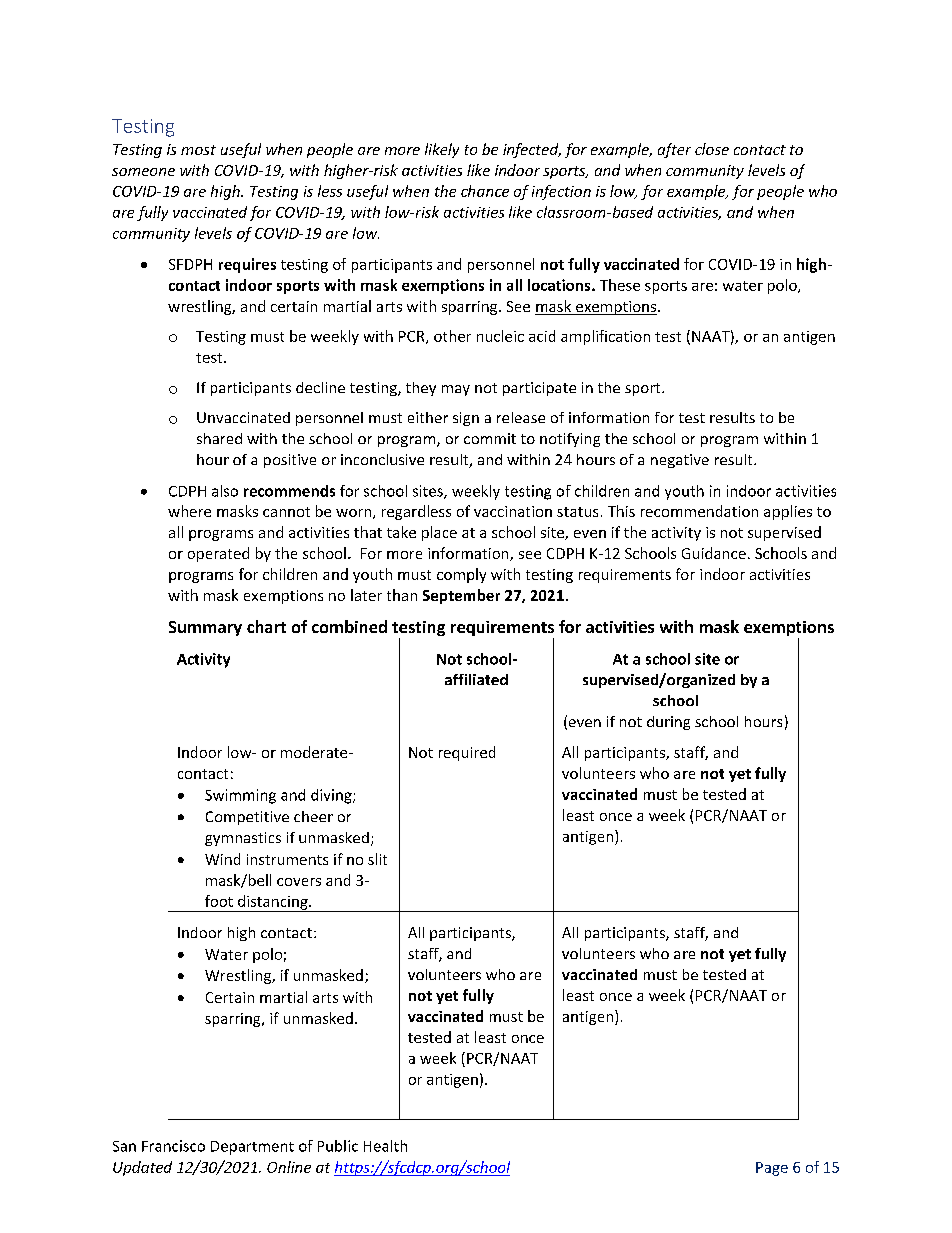 The height and width of the image is (1233, 952). What do you see at coordinates (198, 150) in the image?
I see `most` at bounding box center [198, 150].
